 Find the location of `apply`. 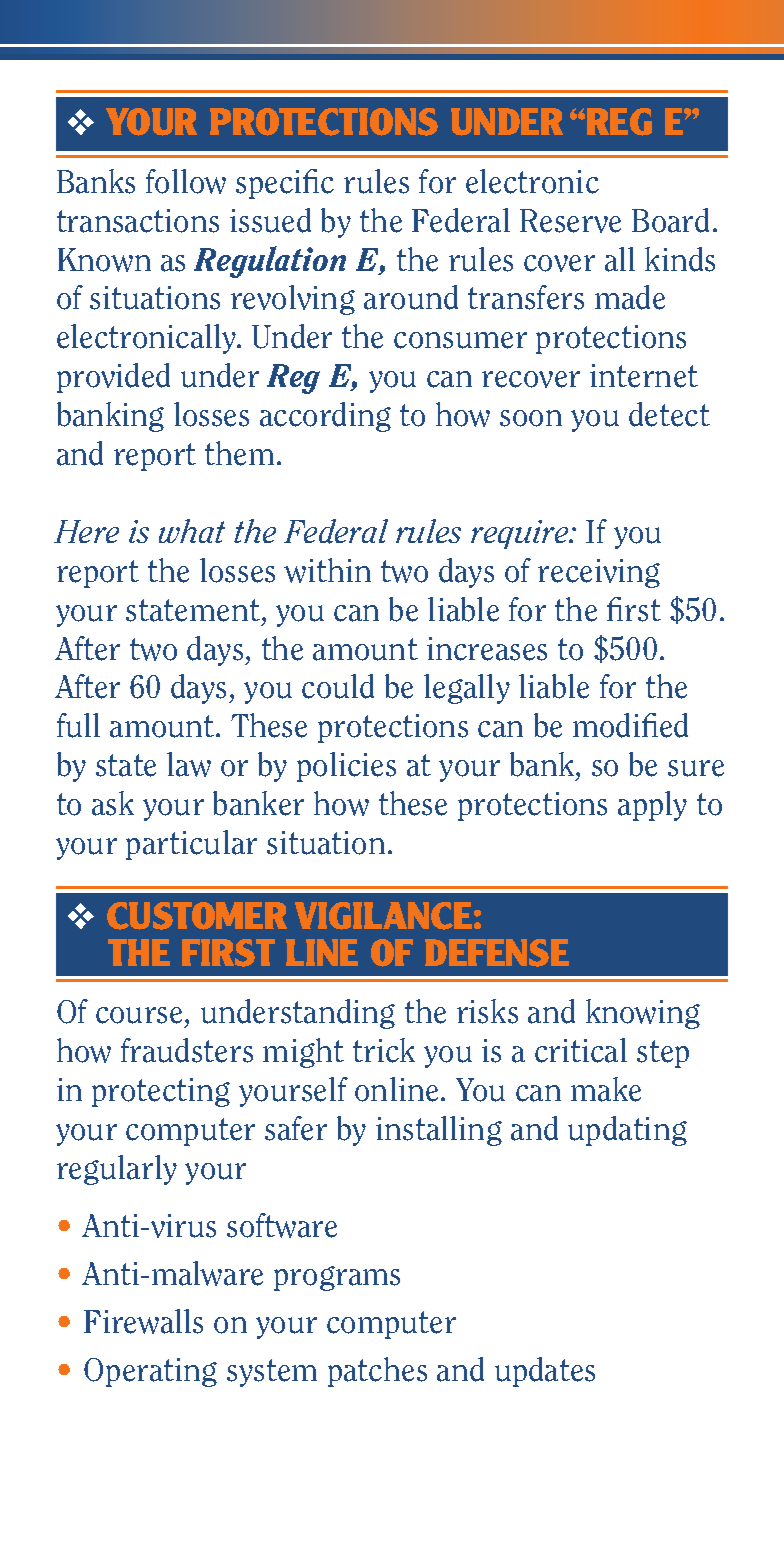

apply is located at coordinates (652, 806).
